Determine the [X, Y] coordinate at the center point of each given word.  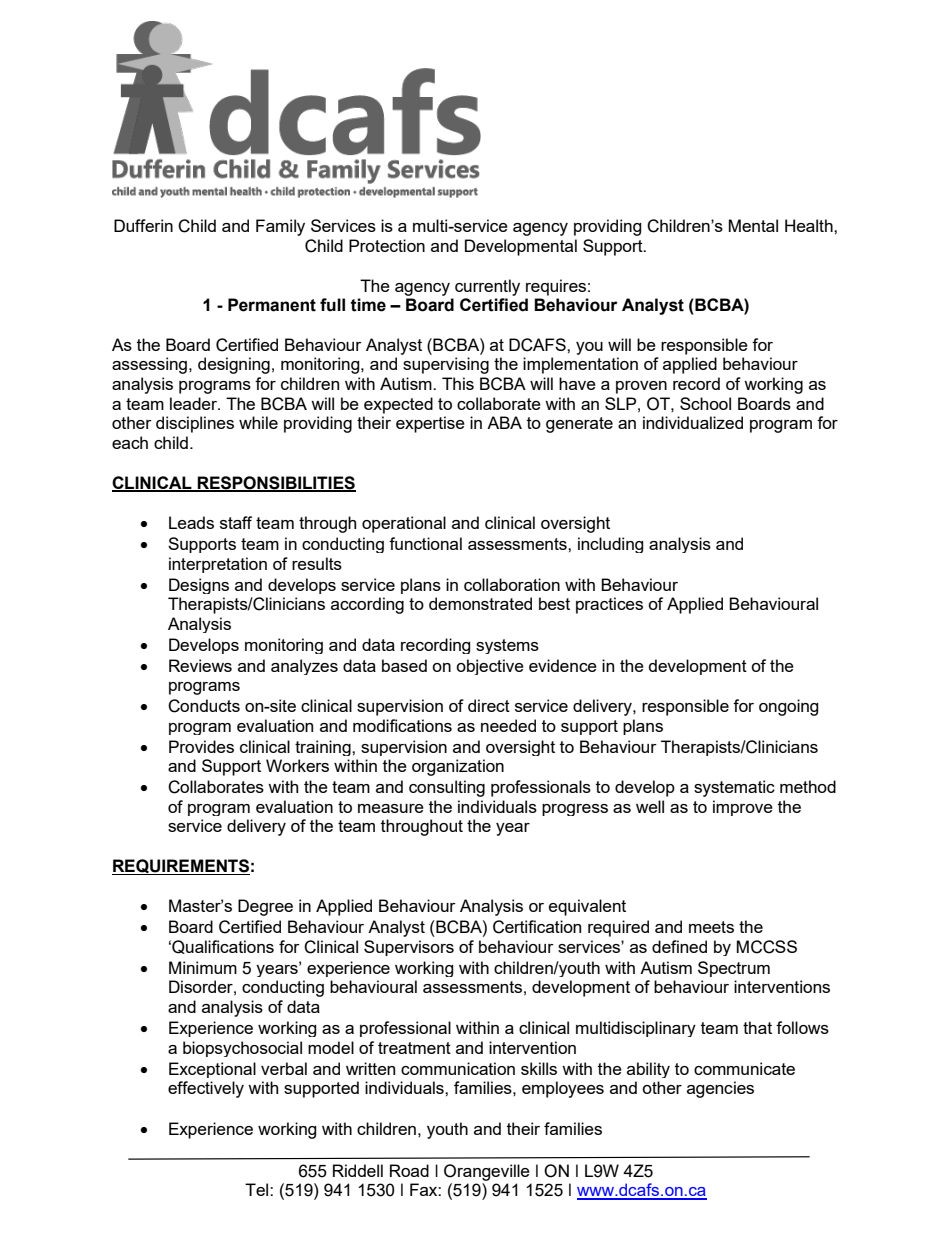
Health [810, 225]
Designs [199, 586]
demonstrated [480, 603]
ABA [504, 422]
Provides [201, 746]
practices [609, 605]
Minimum [203, 967]
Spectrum [734, 969]
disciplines [195, 424]
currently [487, 287]
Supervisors [409, 948]
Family [280, 227]
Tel [258, 1189]
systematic [734, 788]
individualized [693, 422]
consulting [447, 788]
